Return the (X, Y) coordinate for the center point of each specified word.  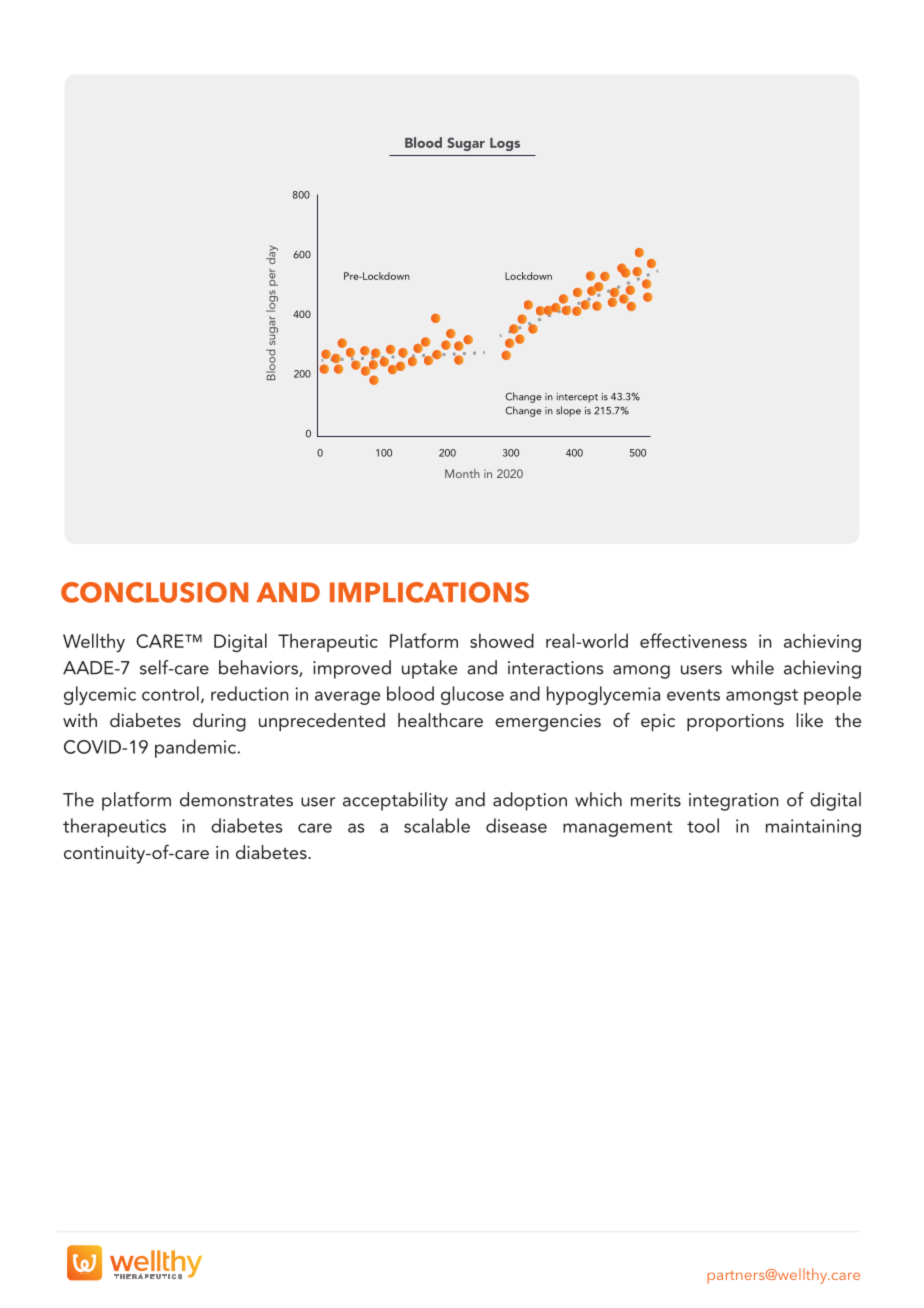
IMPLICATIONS (429, 592)
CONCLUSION (154, 592)
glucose (472, 695)
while (752, 667)
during (219, 722)
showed (502, 640)
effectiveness (693, 640)
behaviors (259, 668)
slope (568, 411)
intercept (577, 398)
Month (462, 473)
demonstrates (236, 799)
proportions (735, 723)
